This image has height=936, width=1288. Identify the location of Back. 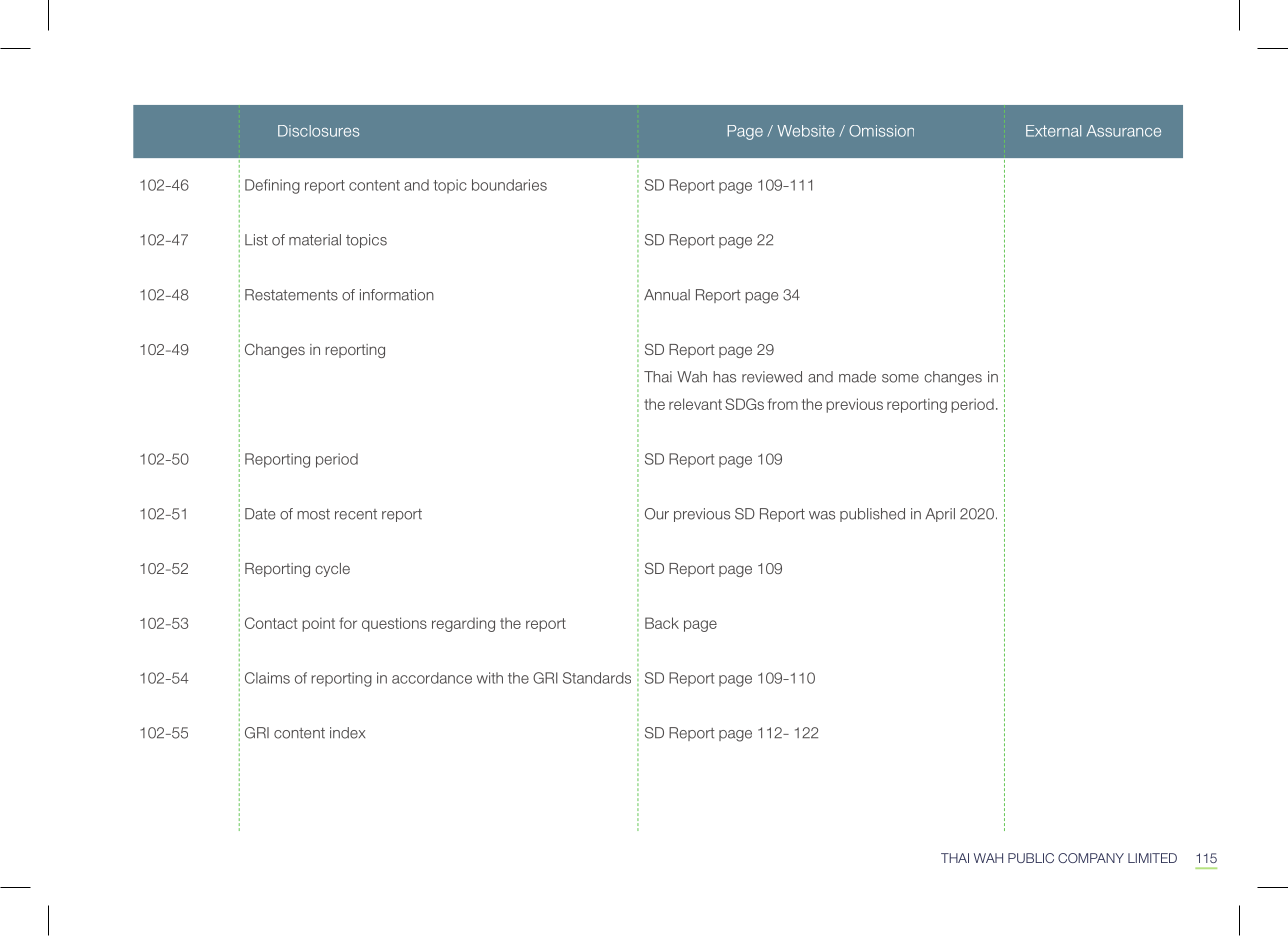
(662, 623).
